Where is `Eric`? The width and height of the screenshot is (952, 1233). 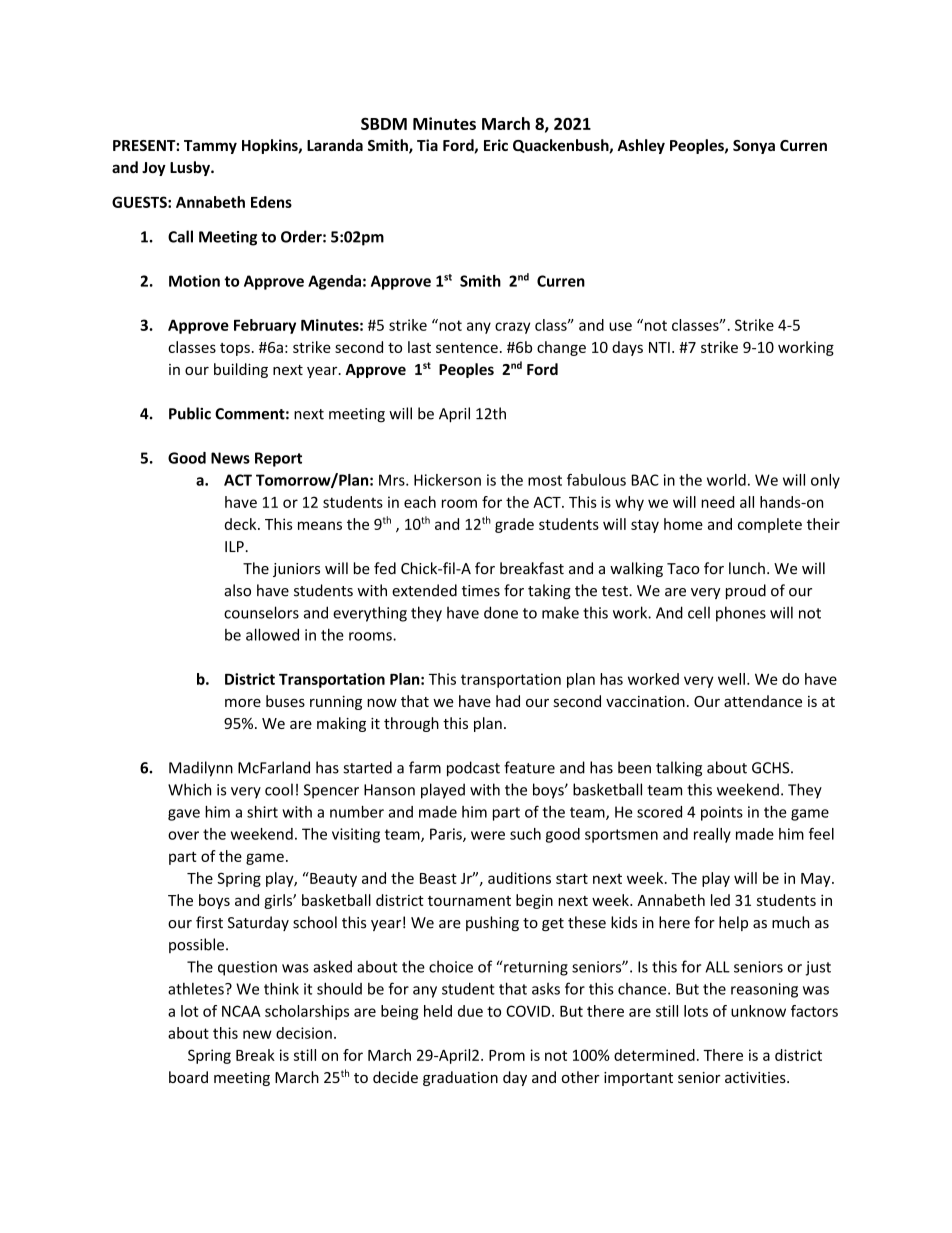 Eric is located at coordinates (496, 145).
